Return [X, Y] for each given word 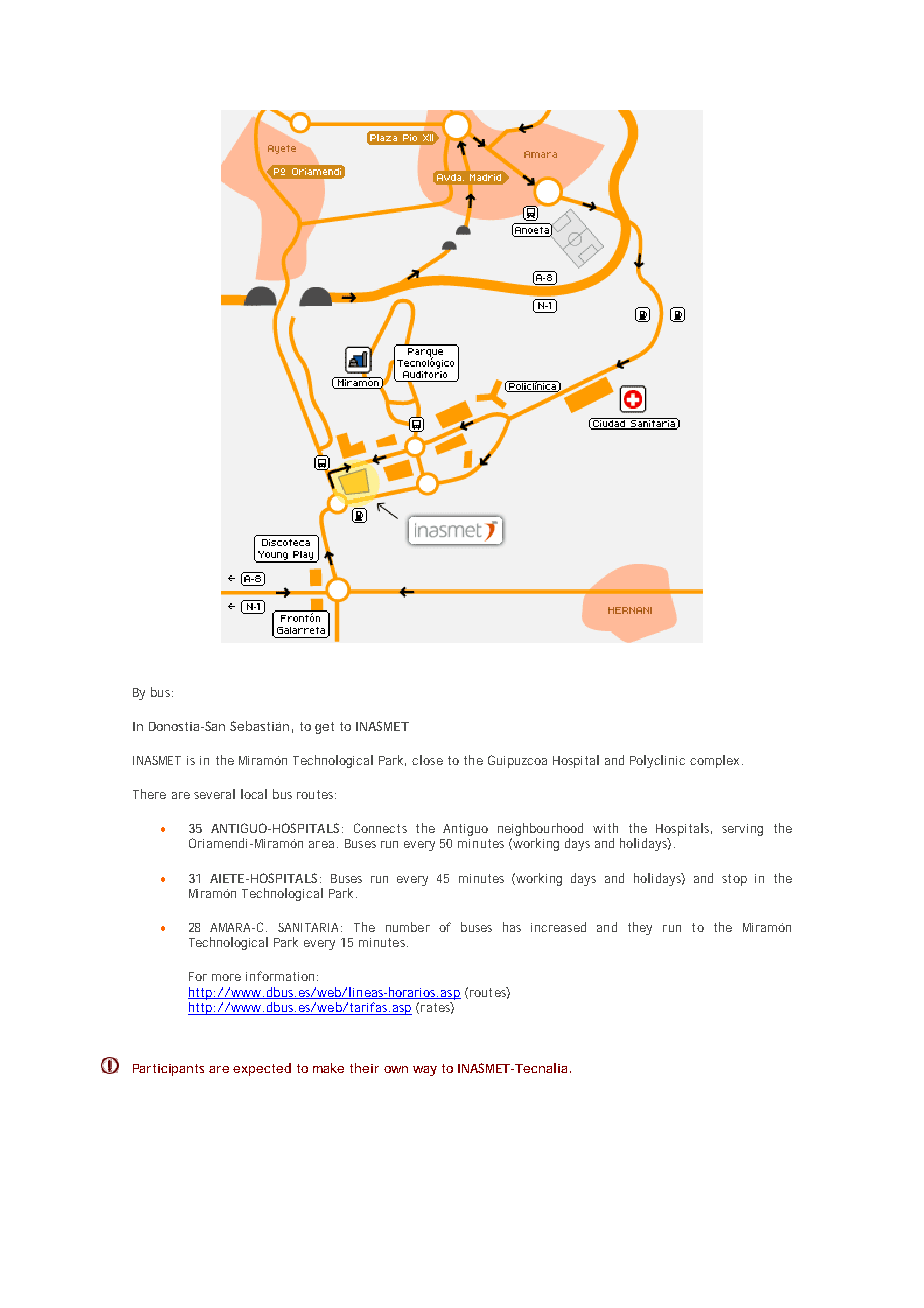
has [512, 927]
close [427, 760]
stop [734, 880]
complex [716, 761]
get [324, 728]
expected [262, 1069]
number [408, 927]
